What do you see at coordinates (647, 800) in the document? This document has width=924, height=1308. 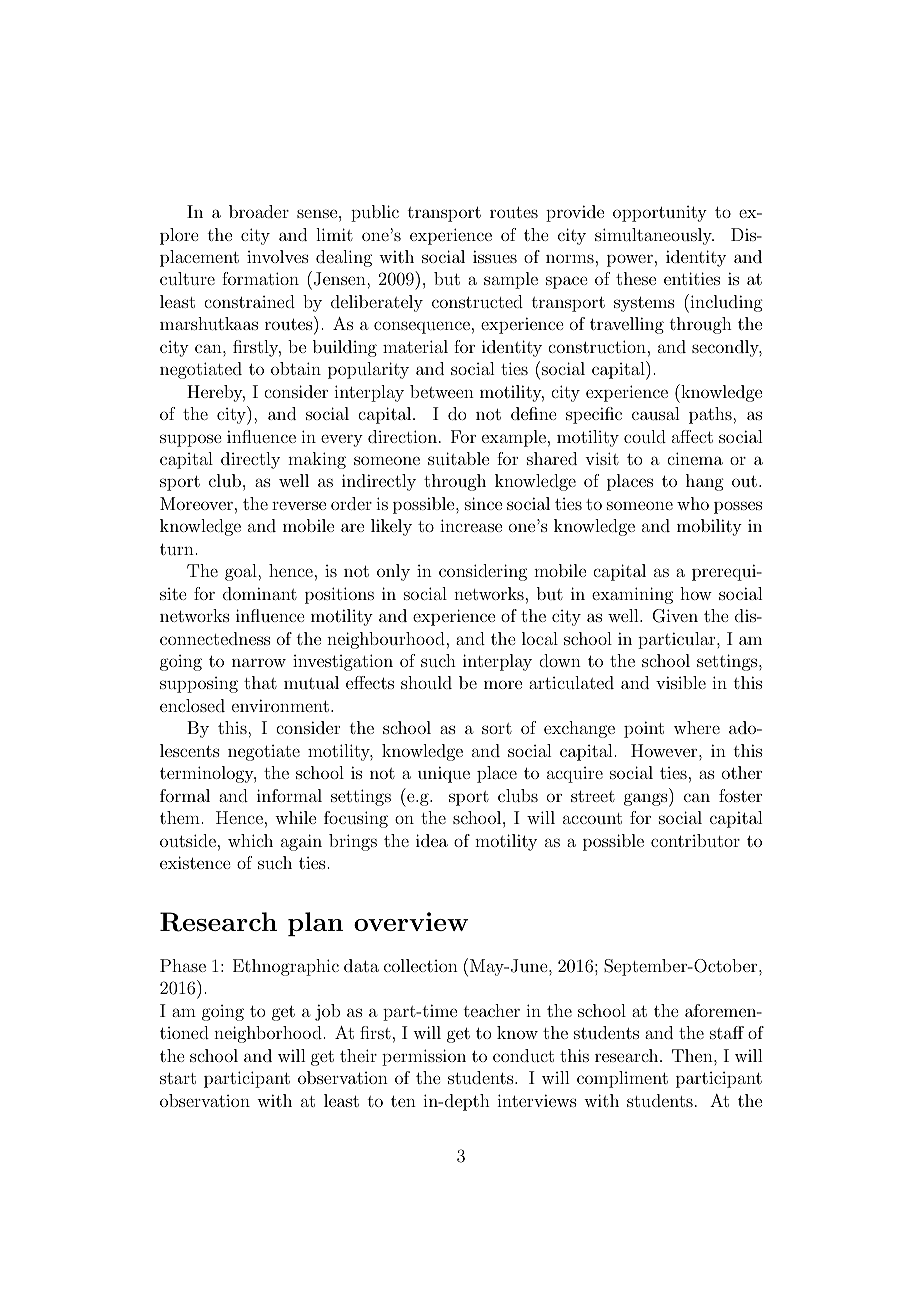 I see `gangs` at bounding box center [647, 800].
